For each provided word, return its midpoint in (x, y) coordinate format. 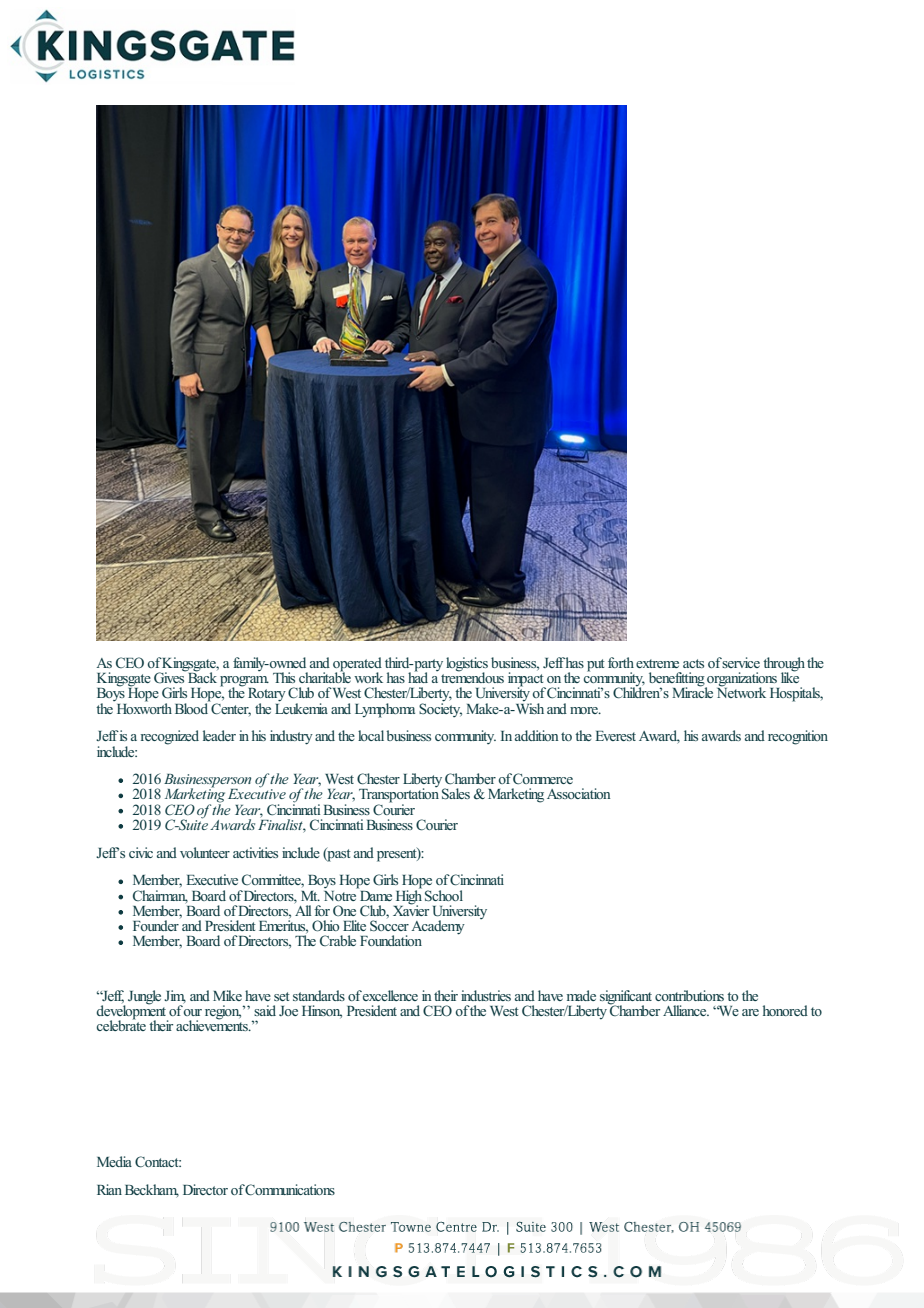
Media (114, 1161)
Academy (438, 927)
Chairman (160, 896)
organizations (742, 680)
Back (201, 676)
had (418, 676)
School (444, 896)
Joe (288, 1011)
